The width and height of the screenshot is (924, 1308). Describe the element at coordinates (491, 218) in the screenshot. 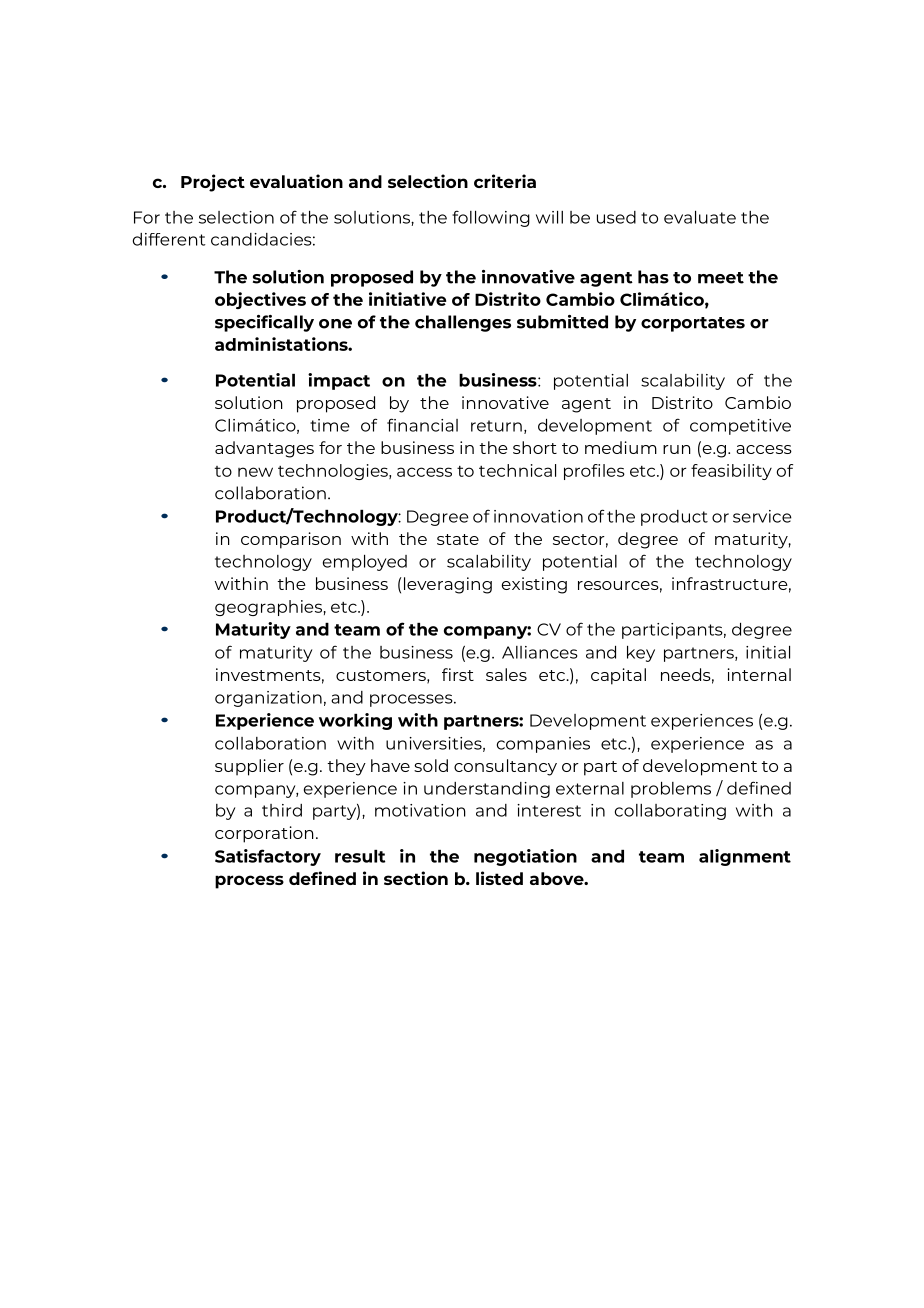

I see `following` at that location.
